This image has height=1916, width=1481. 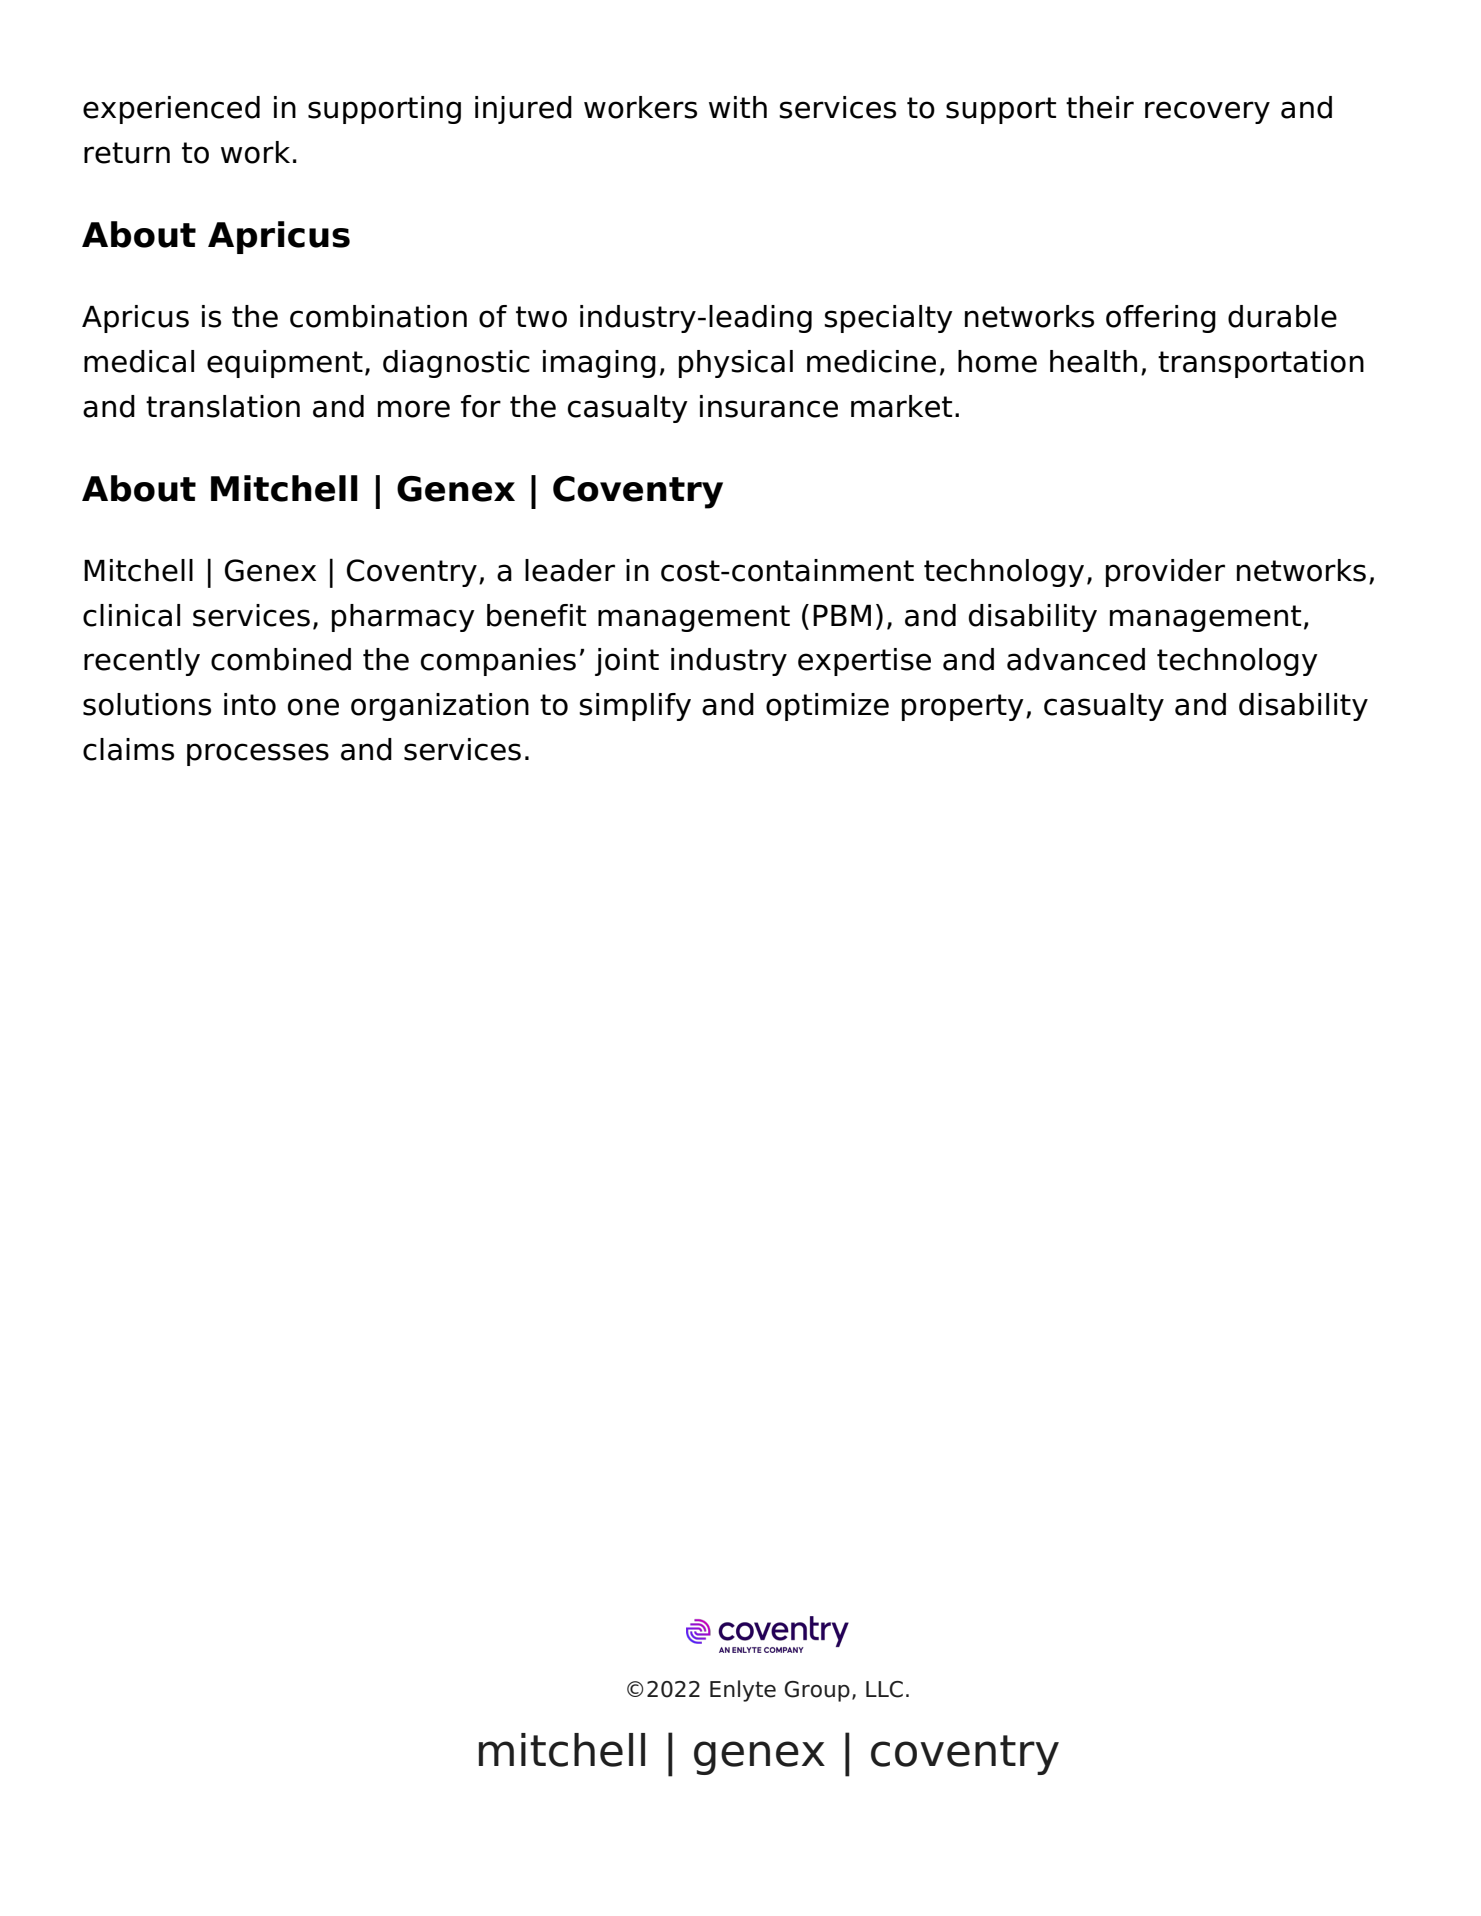 What do you see at coordinates (223, 406) in the image?
I see `translation` at bounding box center [223, 406].
